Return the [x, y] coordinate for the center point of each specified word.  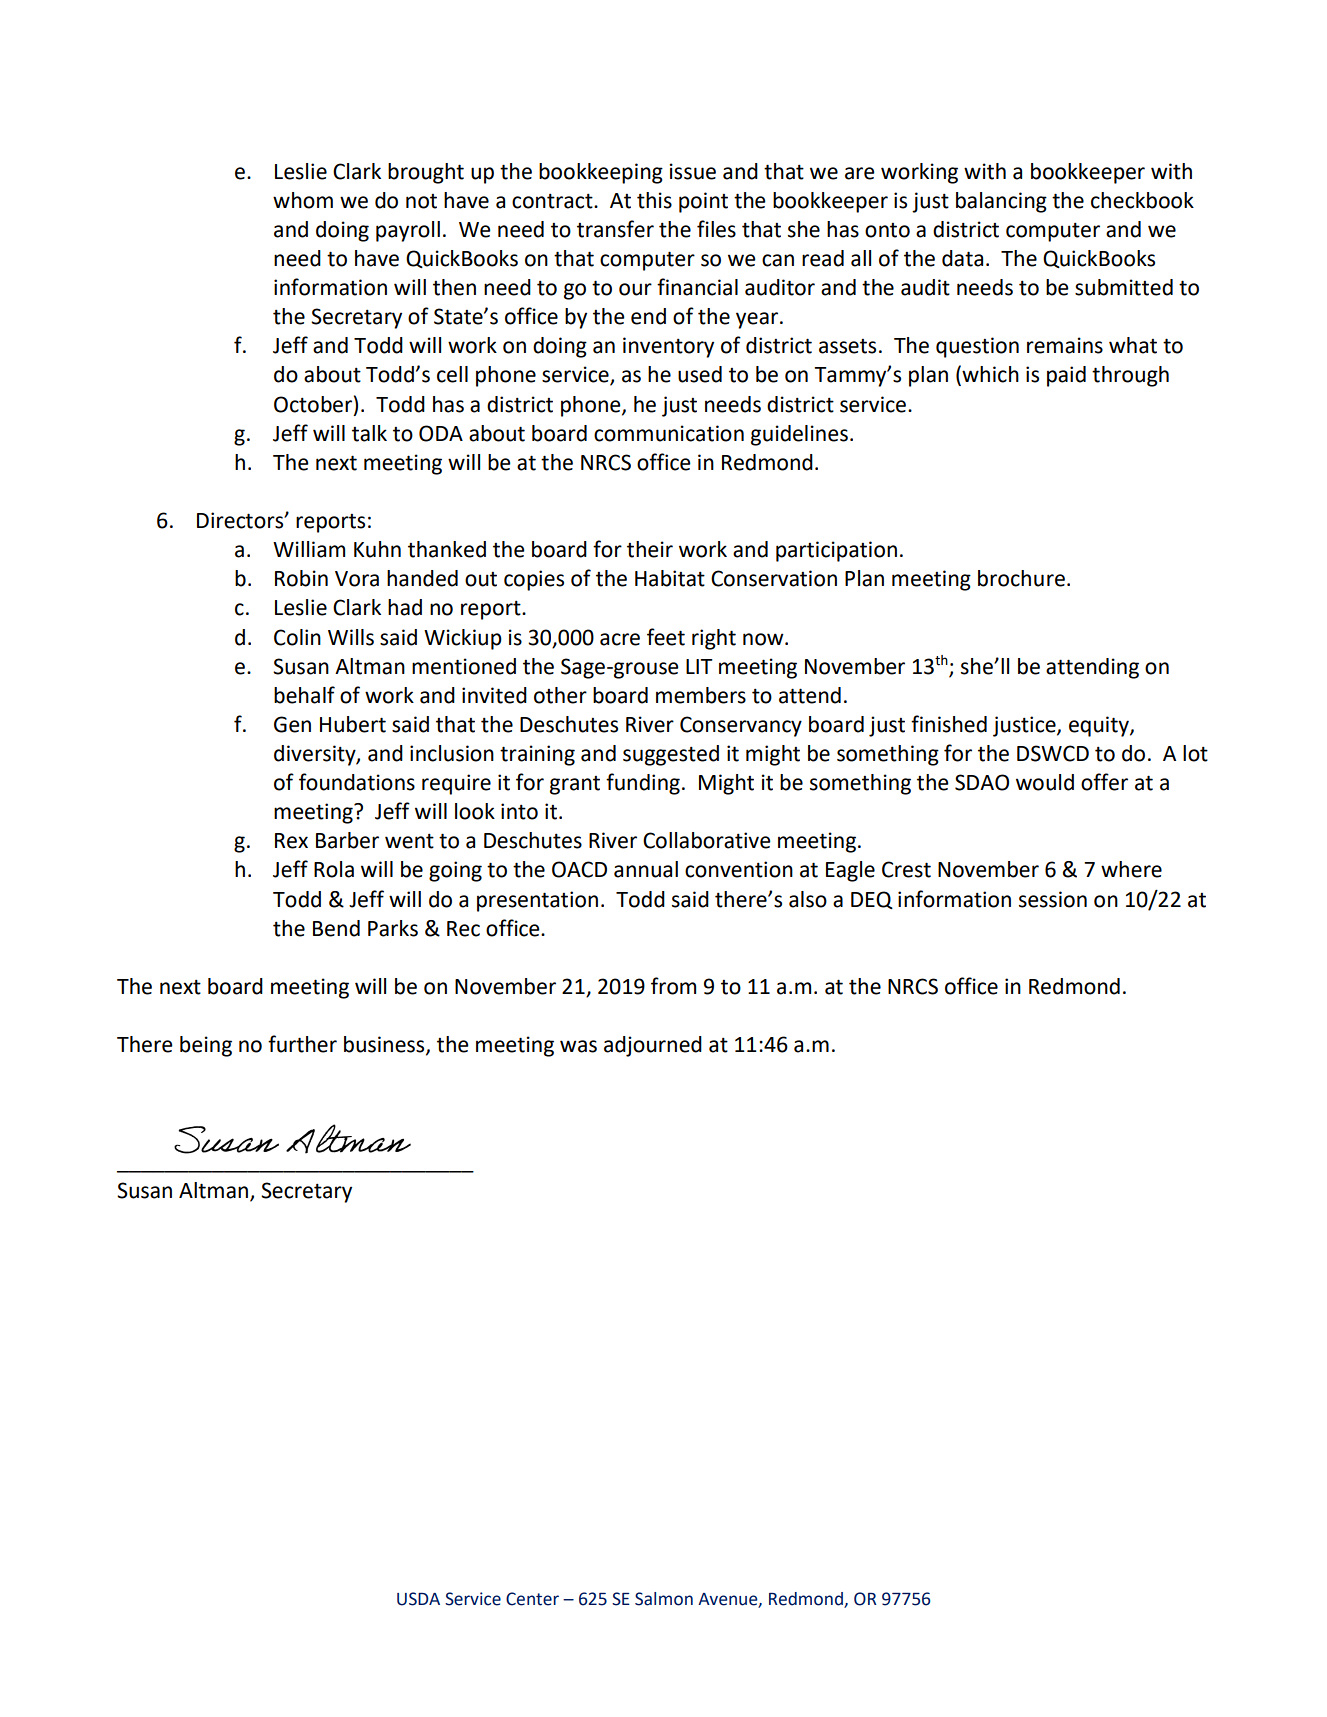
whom [303, 200]
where [1131, 869]
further [302, 1044]
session [1053, 899]
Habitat [670, 578]
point [703, 202]
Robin [301, 578]
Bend [336, 928]
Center [532, 1599]
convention [739, 869]
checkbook [1142, 200]
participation [836, 551]
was [578, 1046]
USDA [418, 1599]
